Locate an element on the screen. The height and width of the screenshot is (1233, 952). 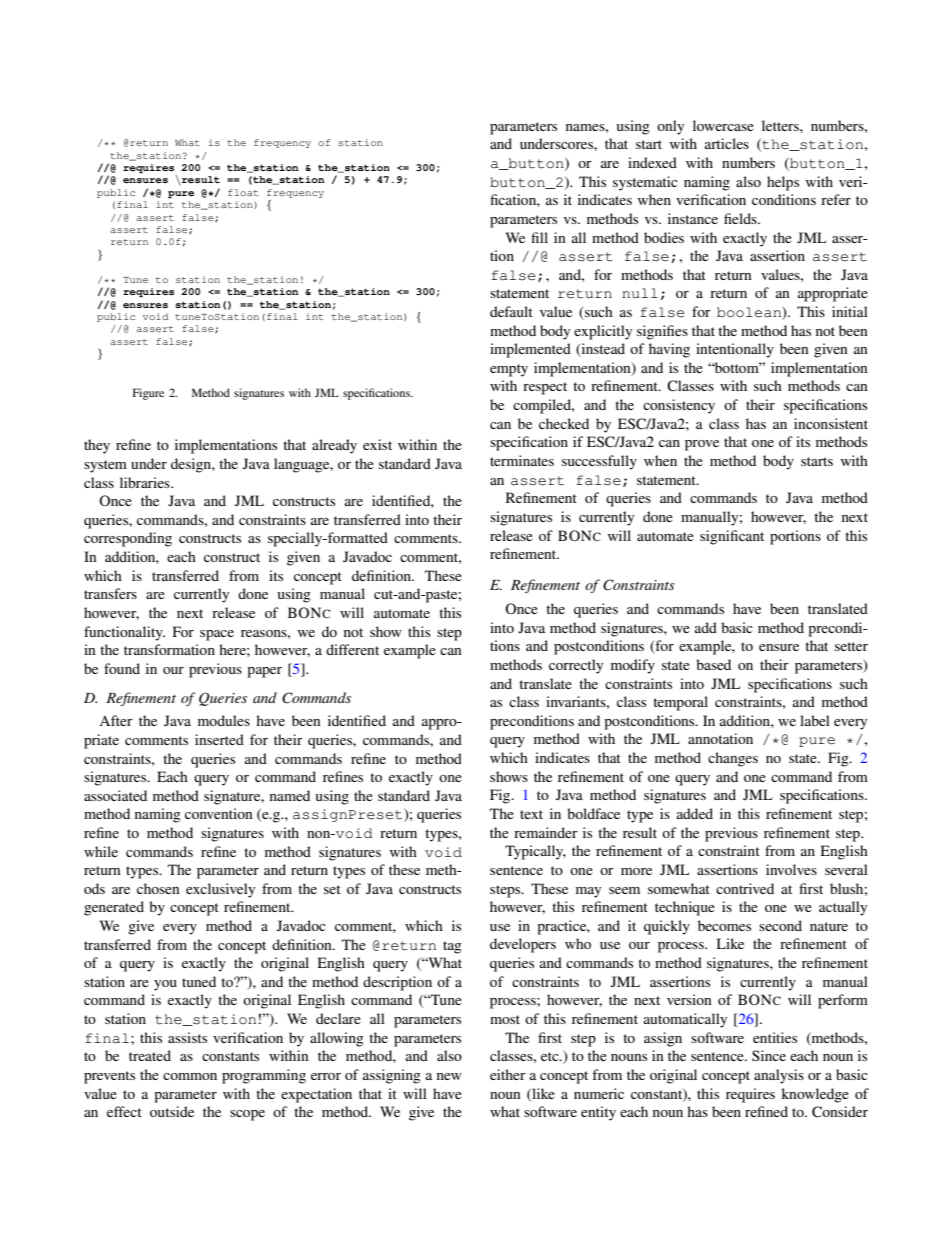
fill is located at coordinates (539, 237).
